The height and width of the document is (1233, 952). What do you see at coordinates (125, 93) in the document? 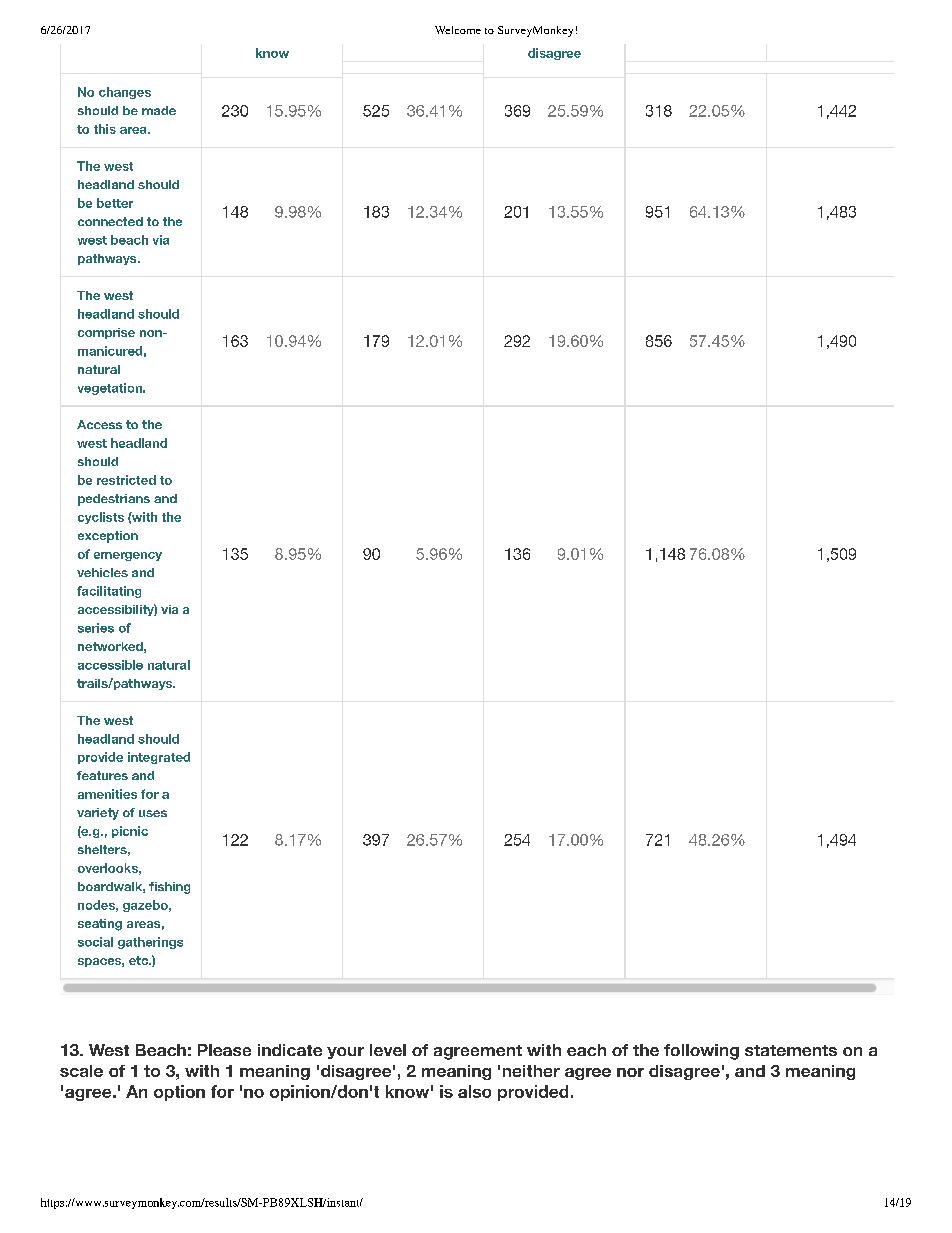
I see `changes` at bounding box center [125, 93].
